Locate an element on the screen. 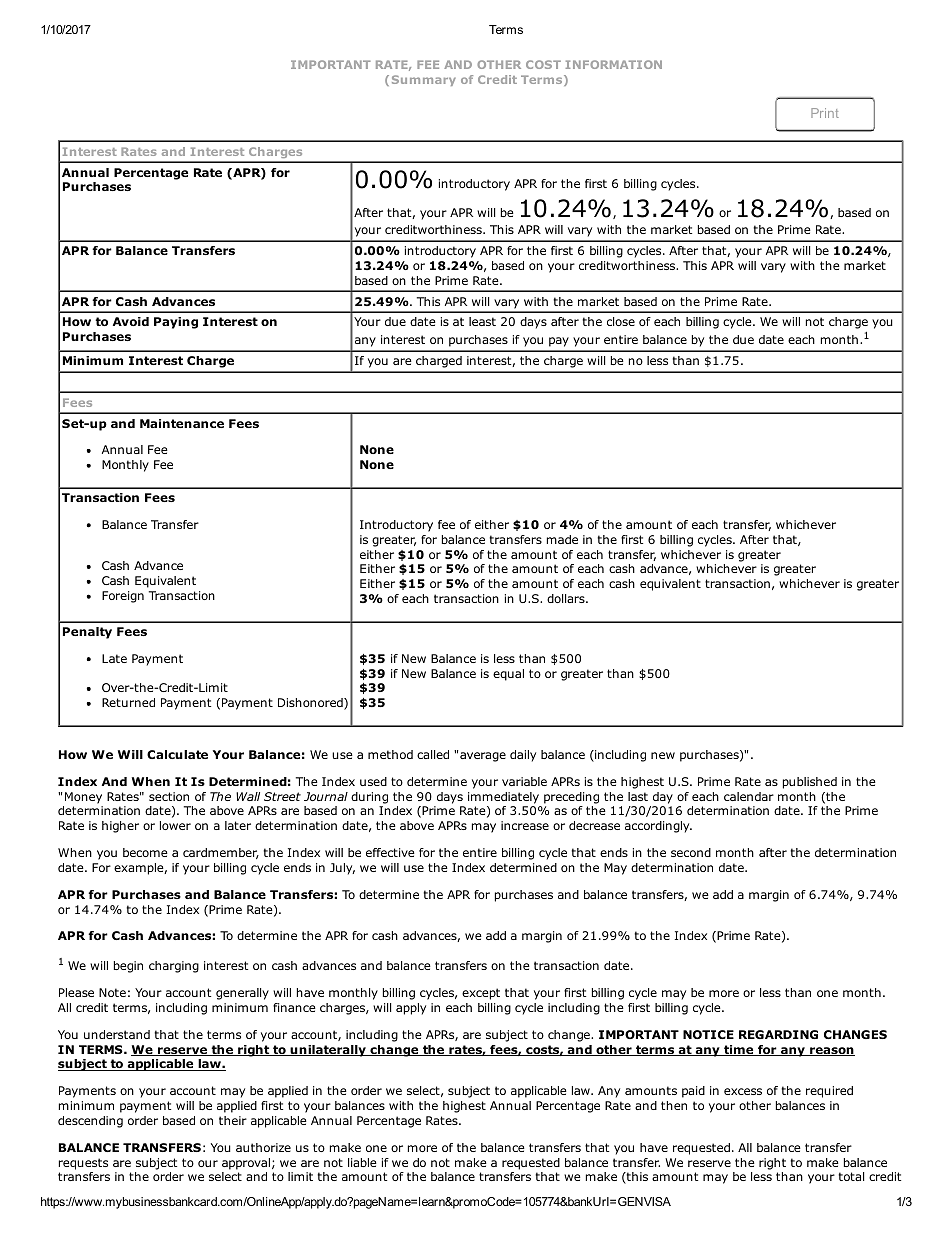 The image size is (952, 1233). INFORMATION is located at coordinates (614, 64).
